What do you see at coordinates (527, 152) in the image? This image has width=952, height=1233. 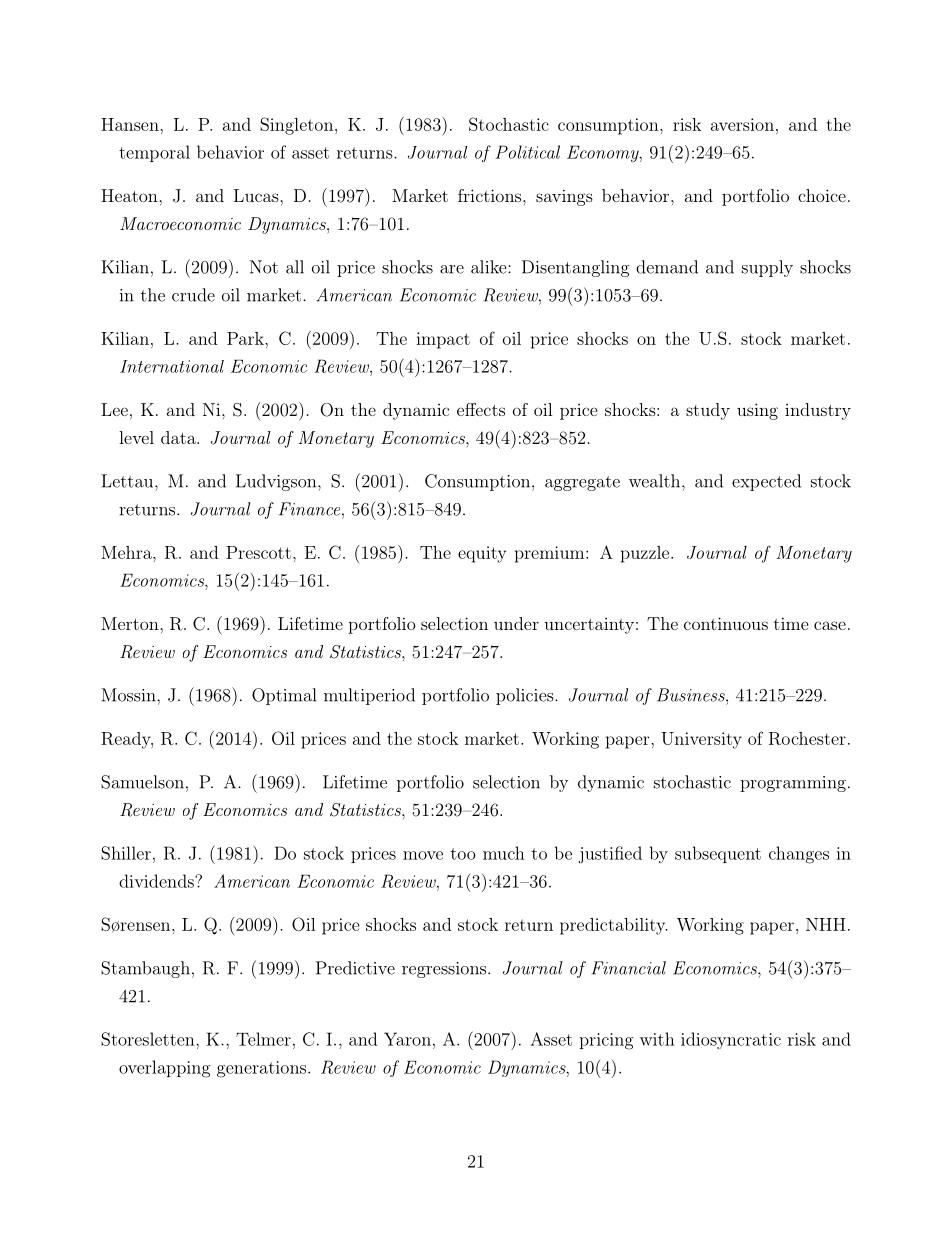 I see `Political` at bounding box center [527, 152].
